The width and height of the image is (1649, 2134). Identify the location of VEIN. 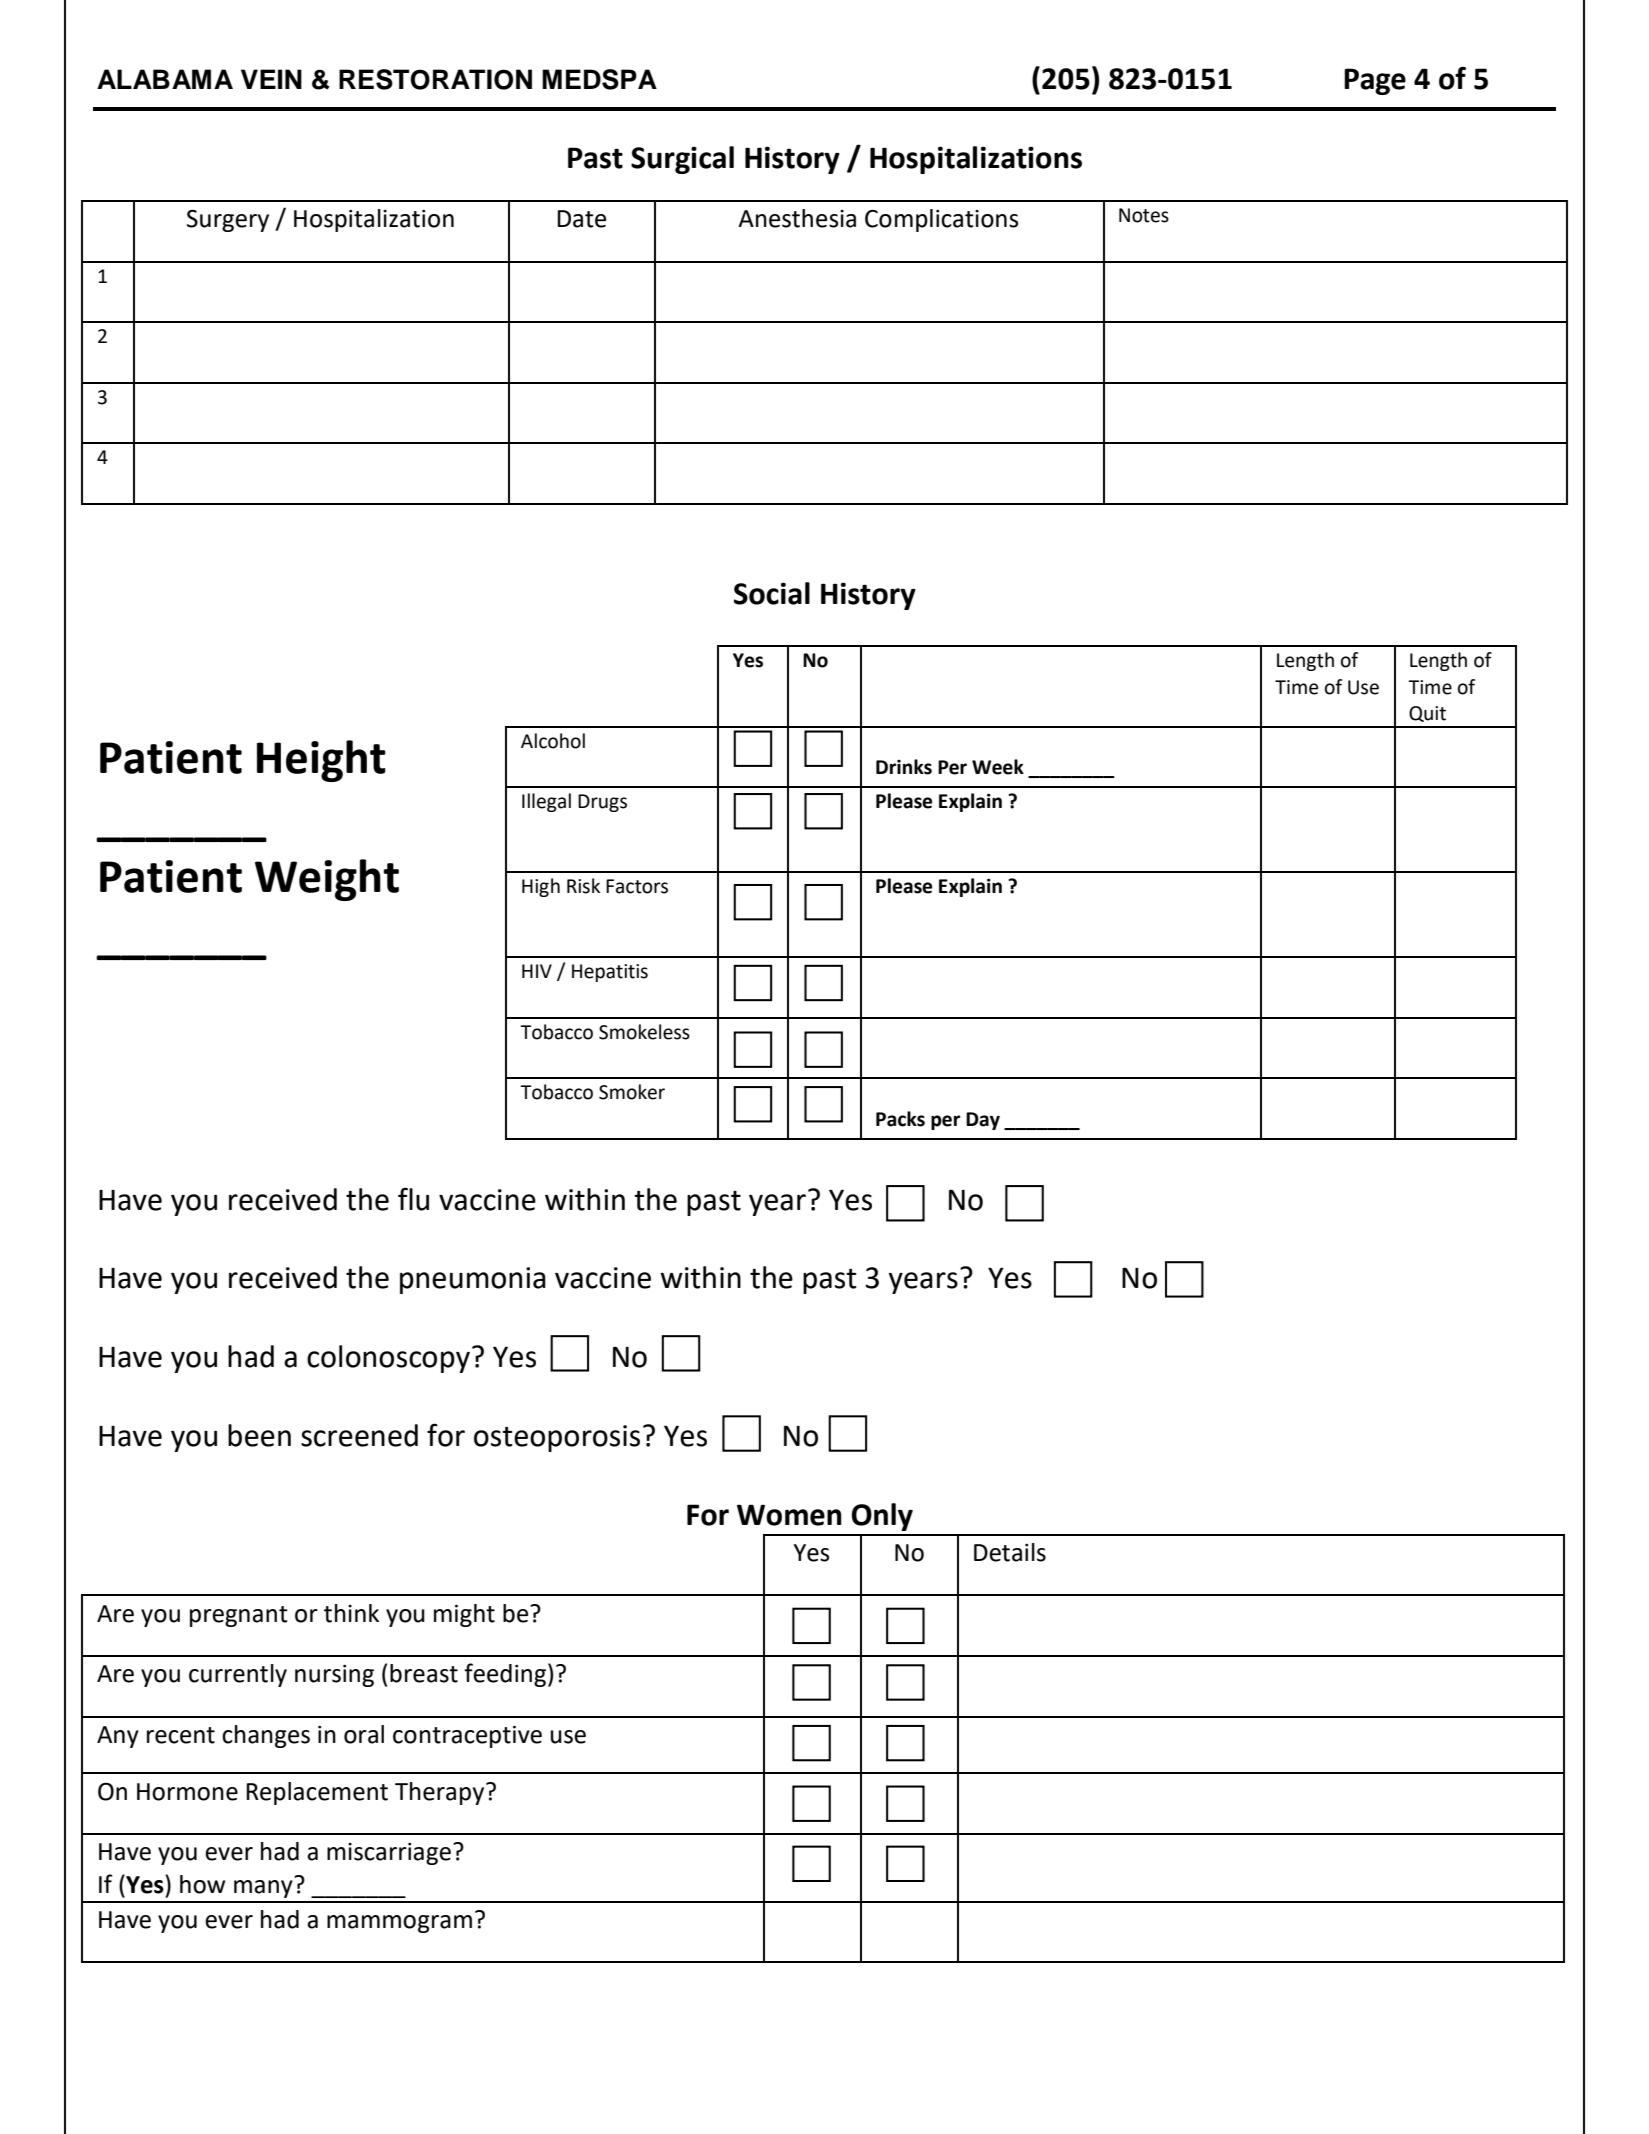
(271, 79).
